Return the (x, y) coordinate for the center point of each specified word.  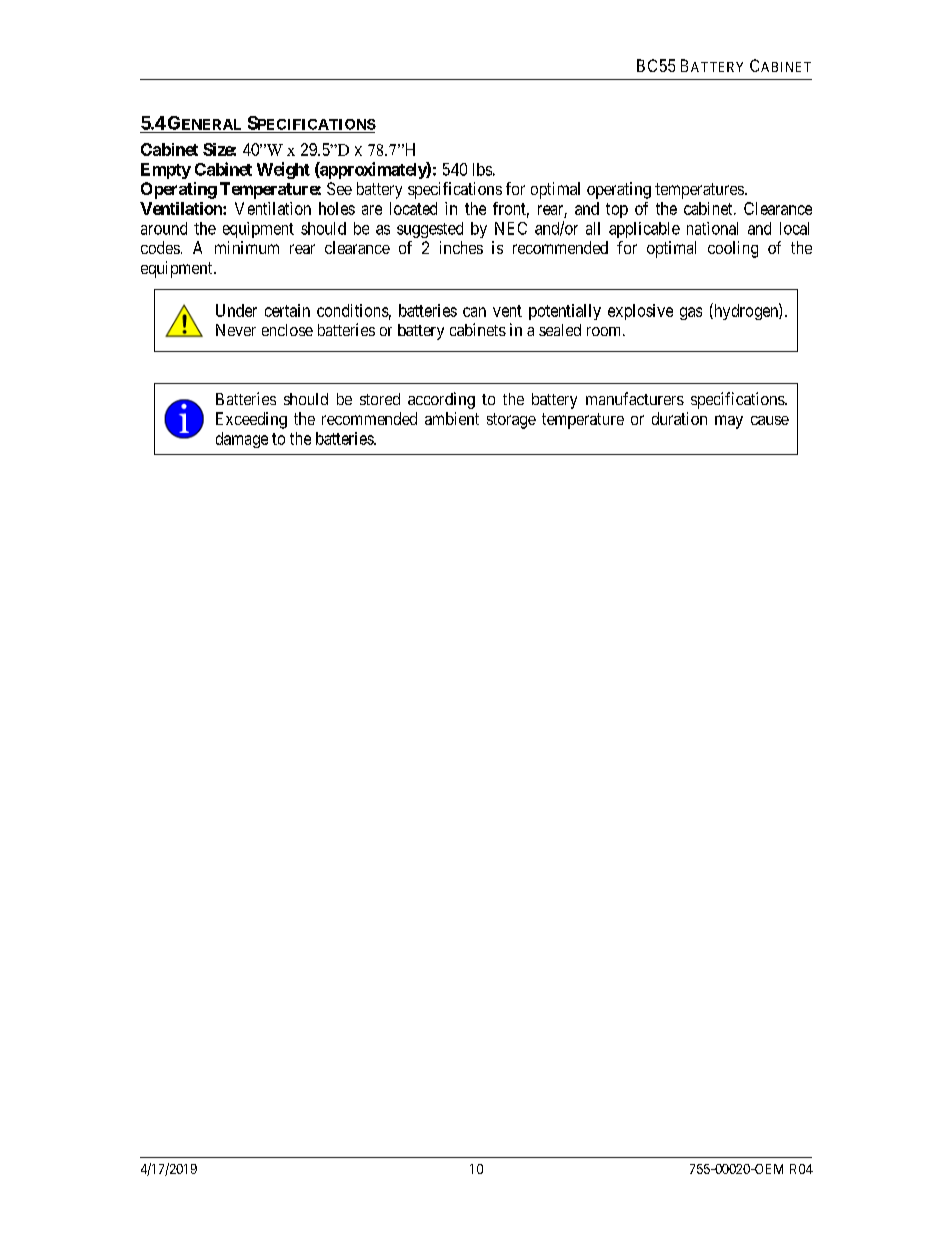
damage (242, 440)
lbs (482, 169)
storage (511, 421)
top (617, 210)
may (729, 422)
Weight (283, 170)
